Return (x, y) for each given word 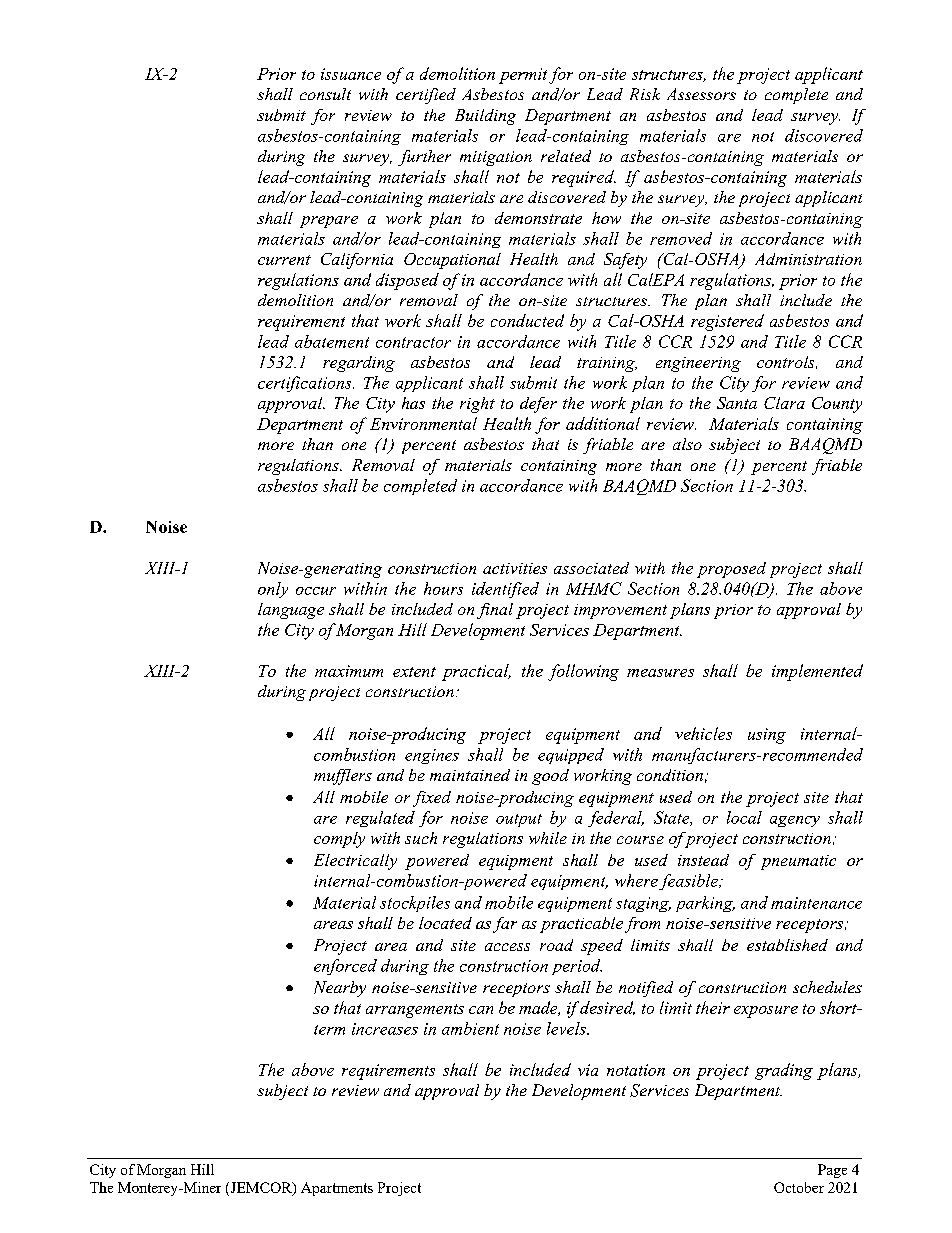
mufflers (343, 777)
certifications (306, 384)
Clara (784, 403)
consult (325, 94)
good (550, 777)
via (588, 1070)
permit (523, 76)
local (744, 817)
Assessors (701, 94)
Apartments (337, 1189)
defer (538, 405)
